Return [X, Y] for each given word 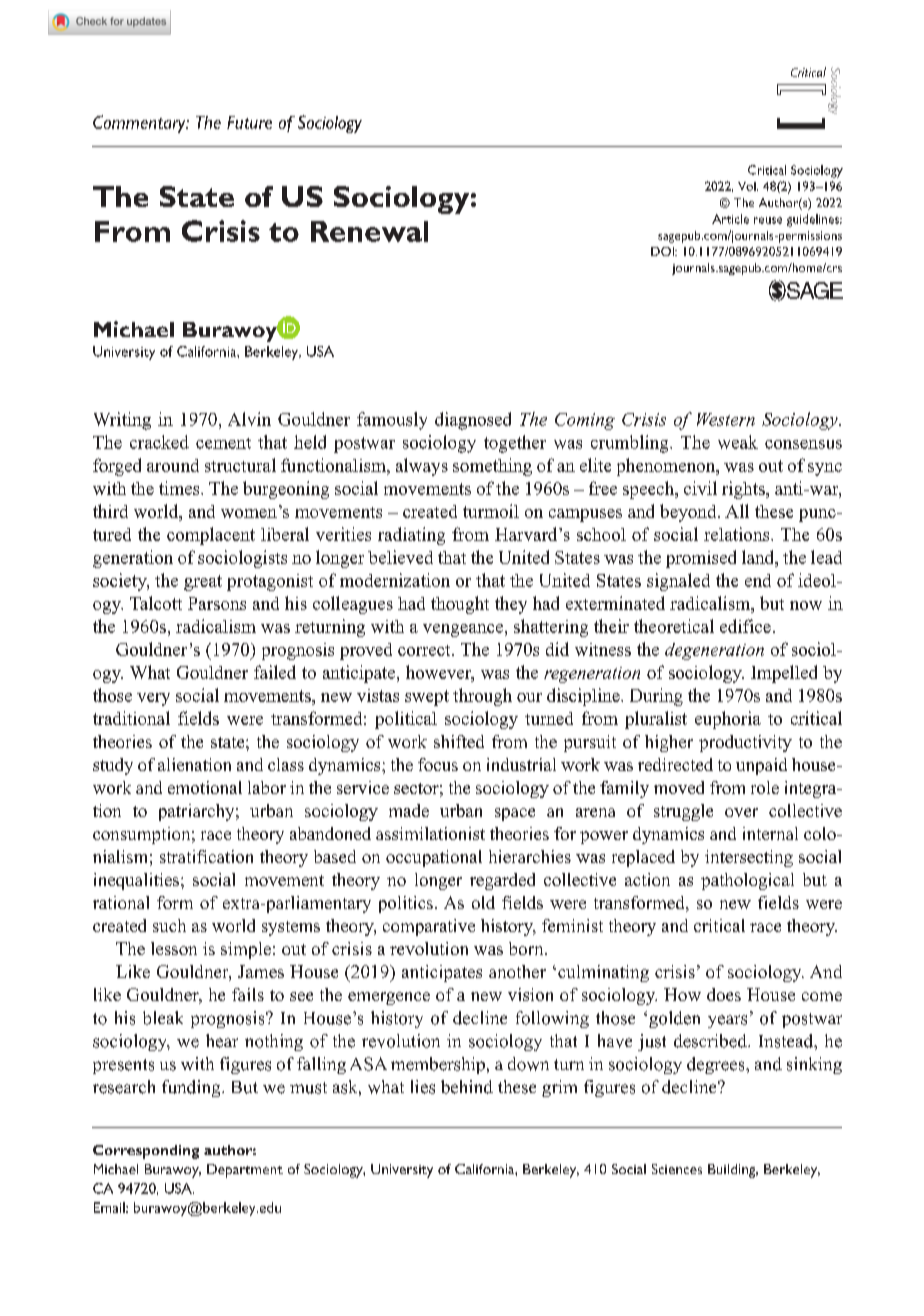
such [169, 925]
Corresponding [146, 1152]
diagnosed [473, 421]
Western [726, 419]
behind [467, 1087]
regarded [502, 881]
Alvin [249, 419]
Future [249, 122]
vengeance [463, 630]
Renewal [369, 231]
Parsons [217, 603]
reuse [768, 220]
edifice [745, 626]
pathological [747, 881]
